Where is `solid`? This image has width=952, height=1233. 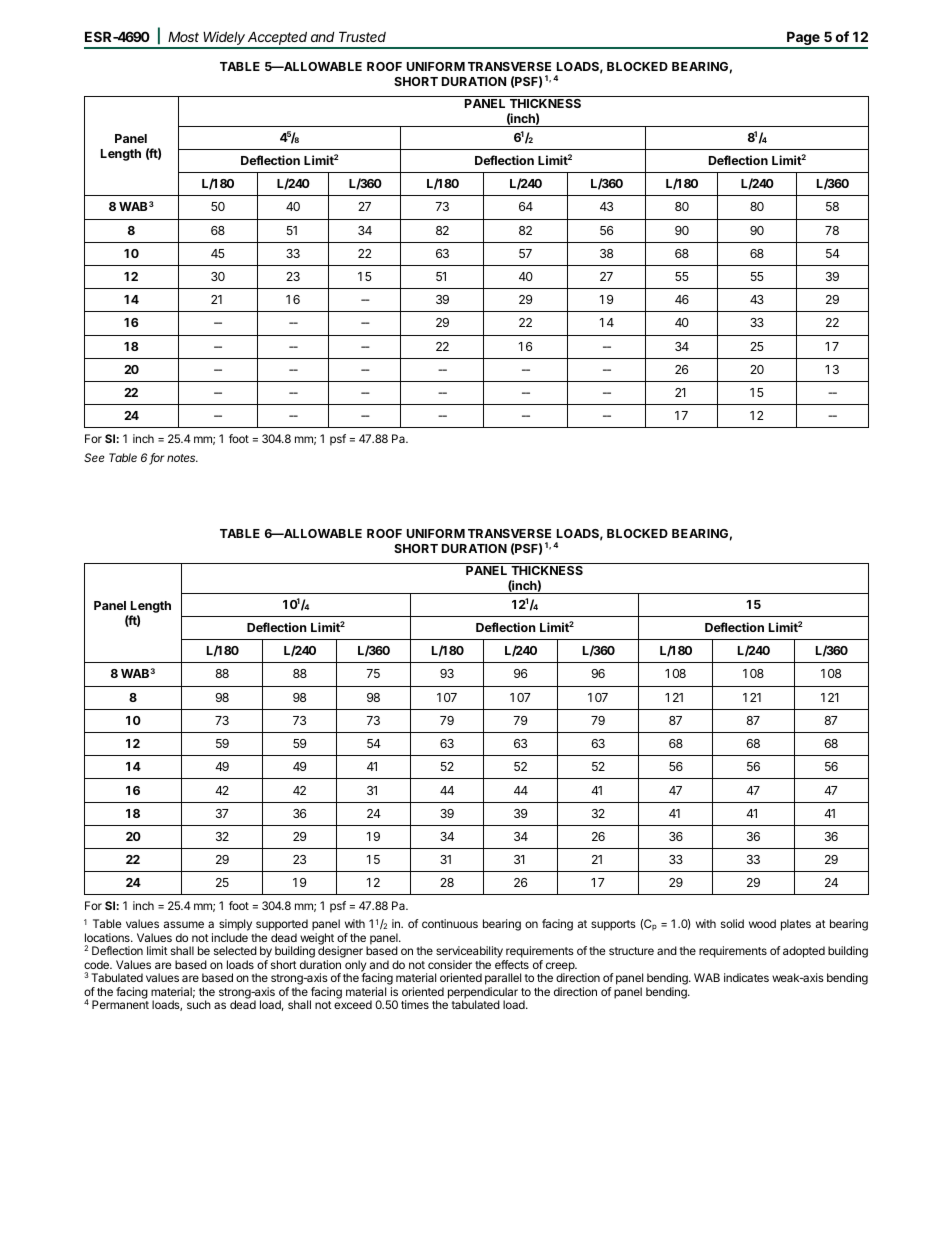
solid is located at coordinates (732, 923).
